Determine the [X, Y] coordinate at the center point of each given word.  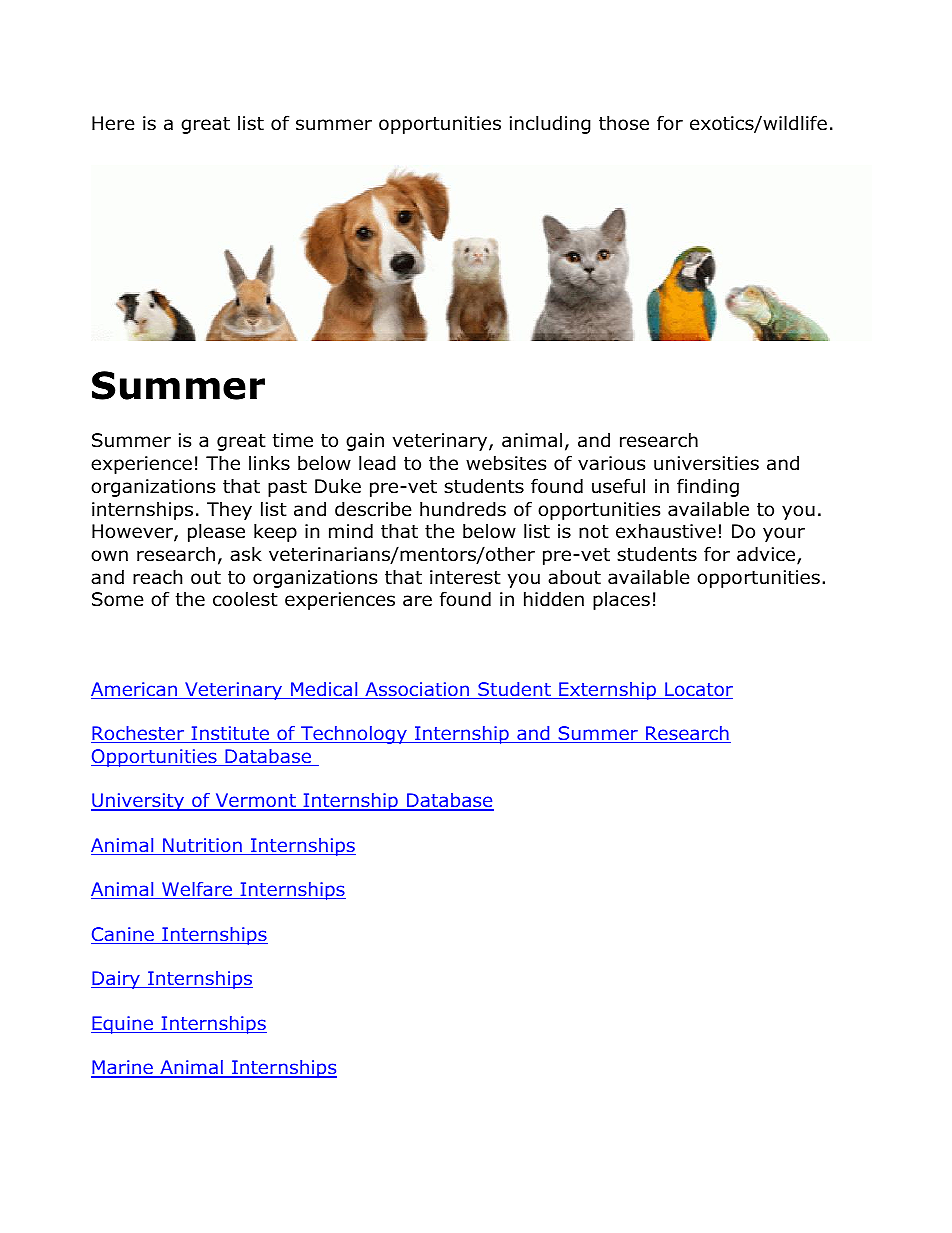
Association [417, 690]
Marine [123, 1068]
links [269, 463]
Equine [123, 1025]
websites [506, 463]
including [550, 124]
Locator [698, 690]
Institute [230, 734]
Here [113, 123]
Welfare [197, 890]
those [624, 123]
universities [706, 463]
